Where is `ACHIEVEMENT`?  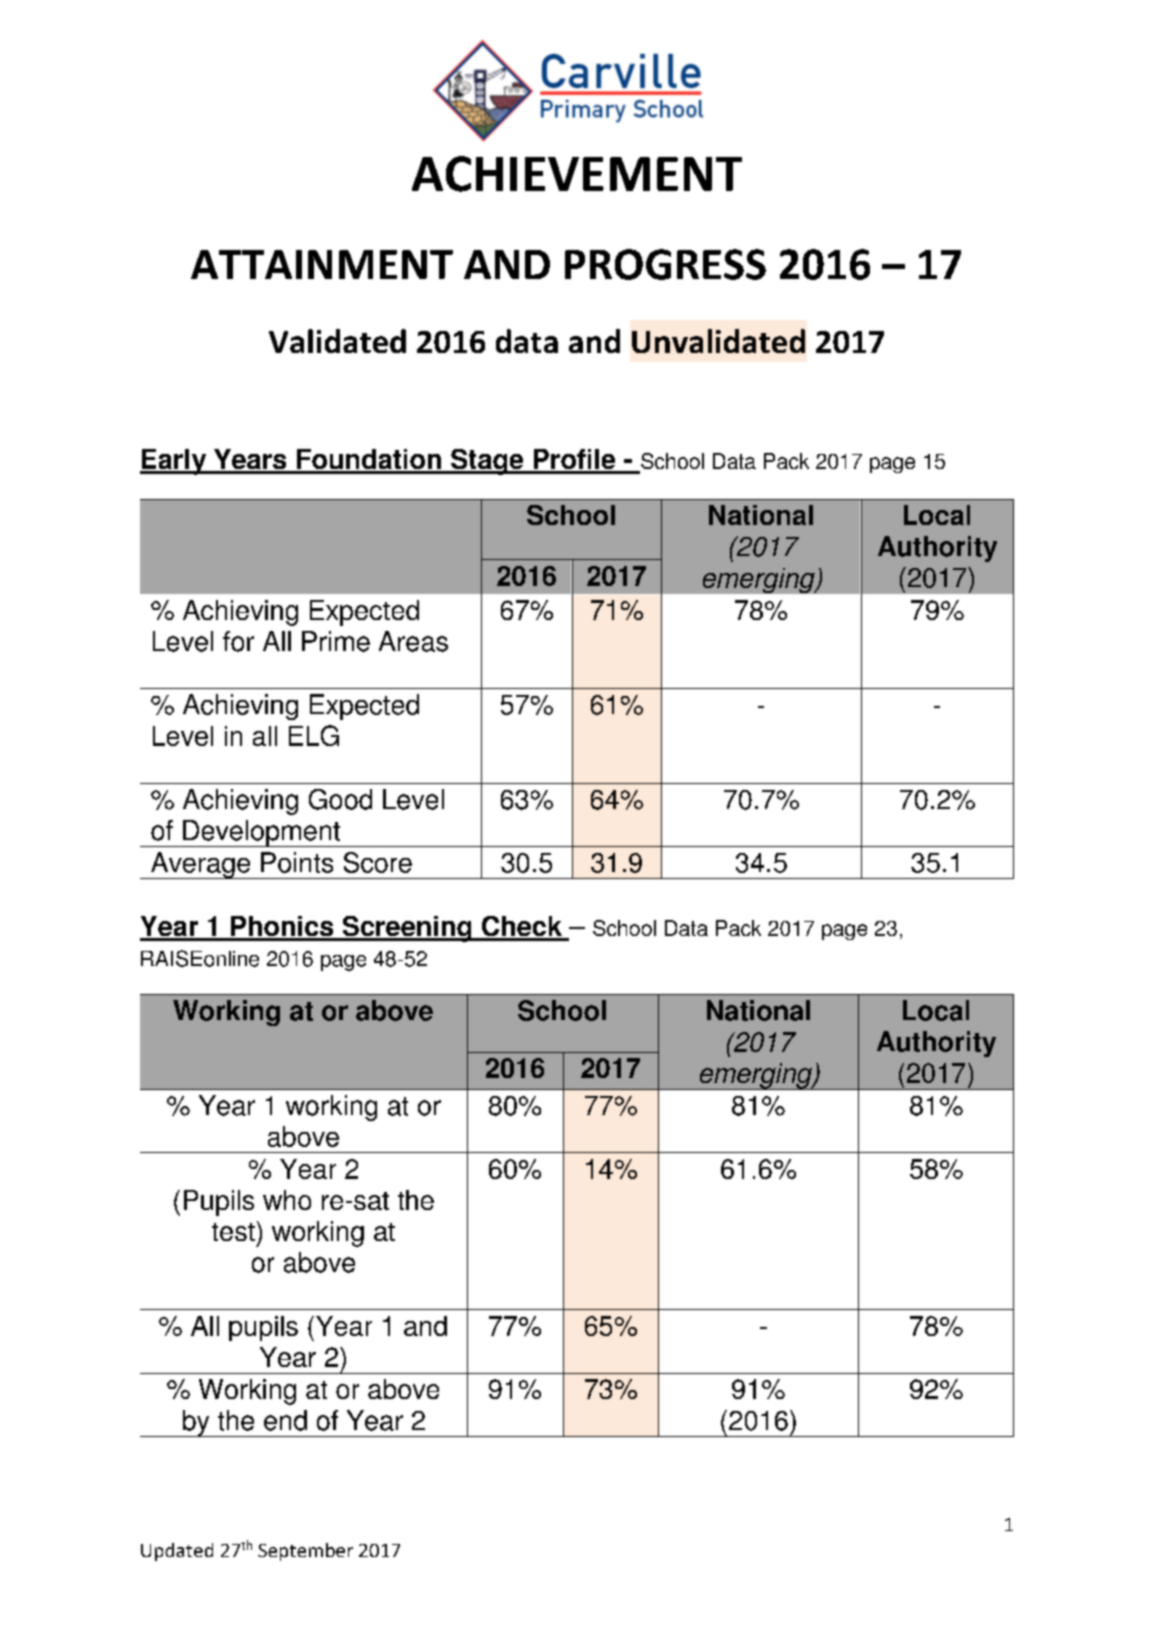 ACHIEVEMENT is located at coordinates (577, 174).
